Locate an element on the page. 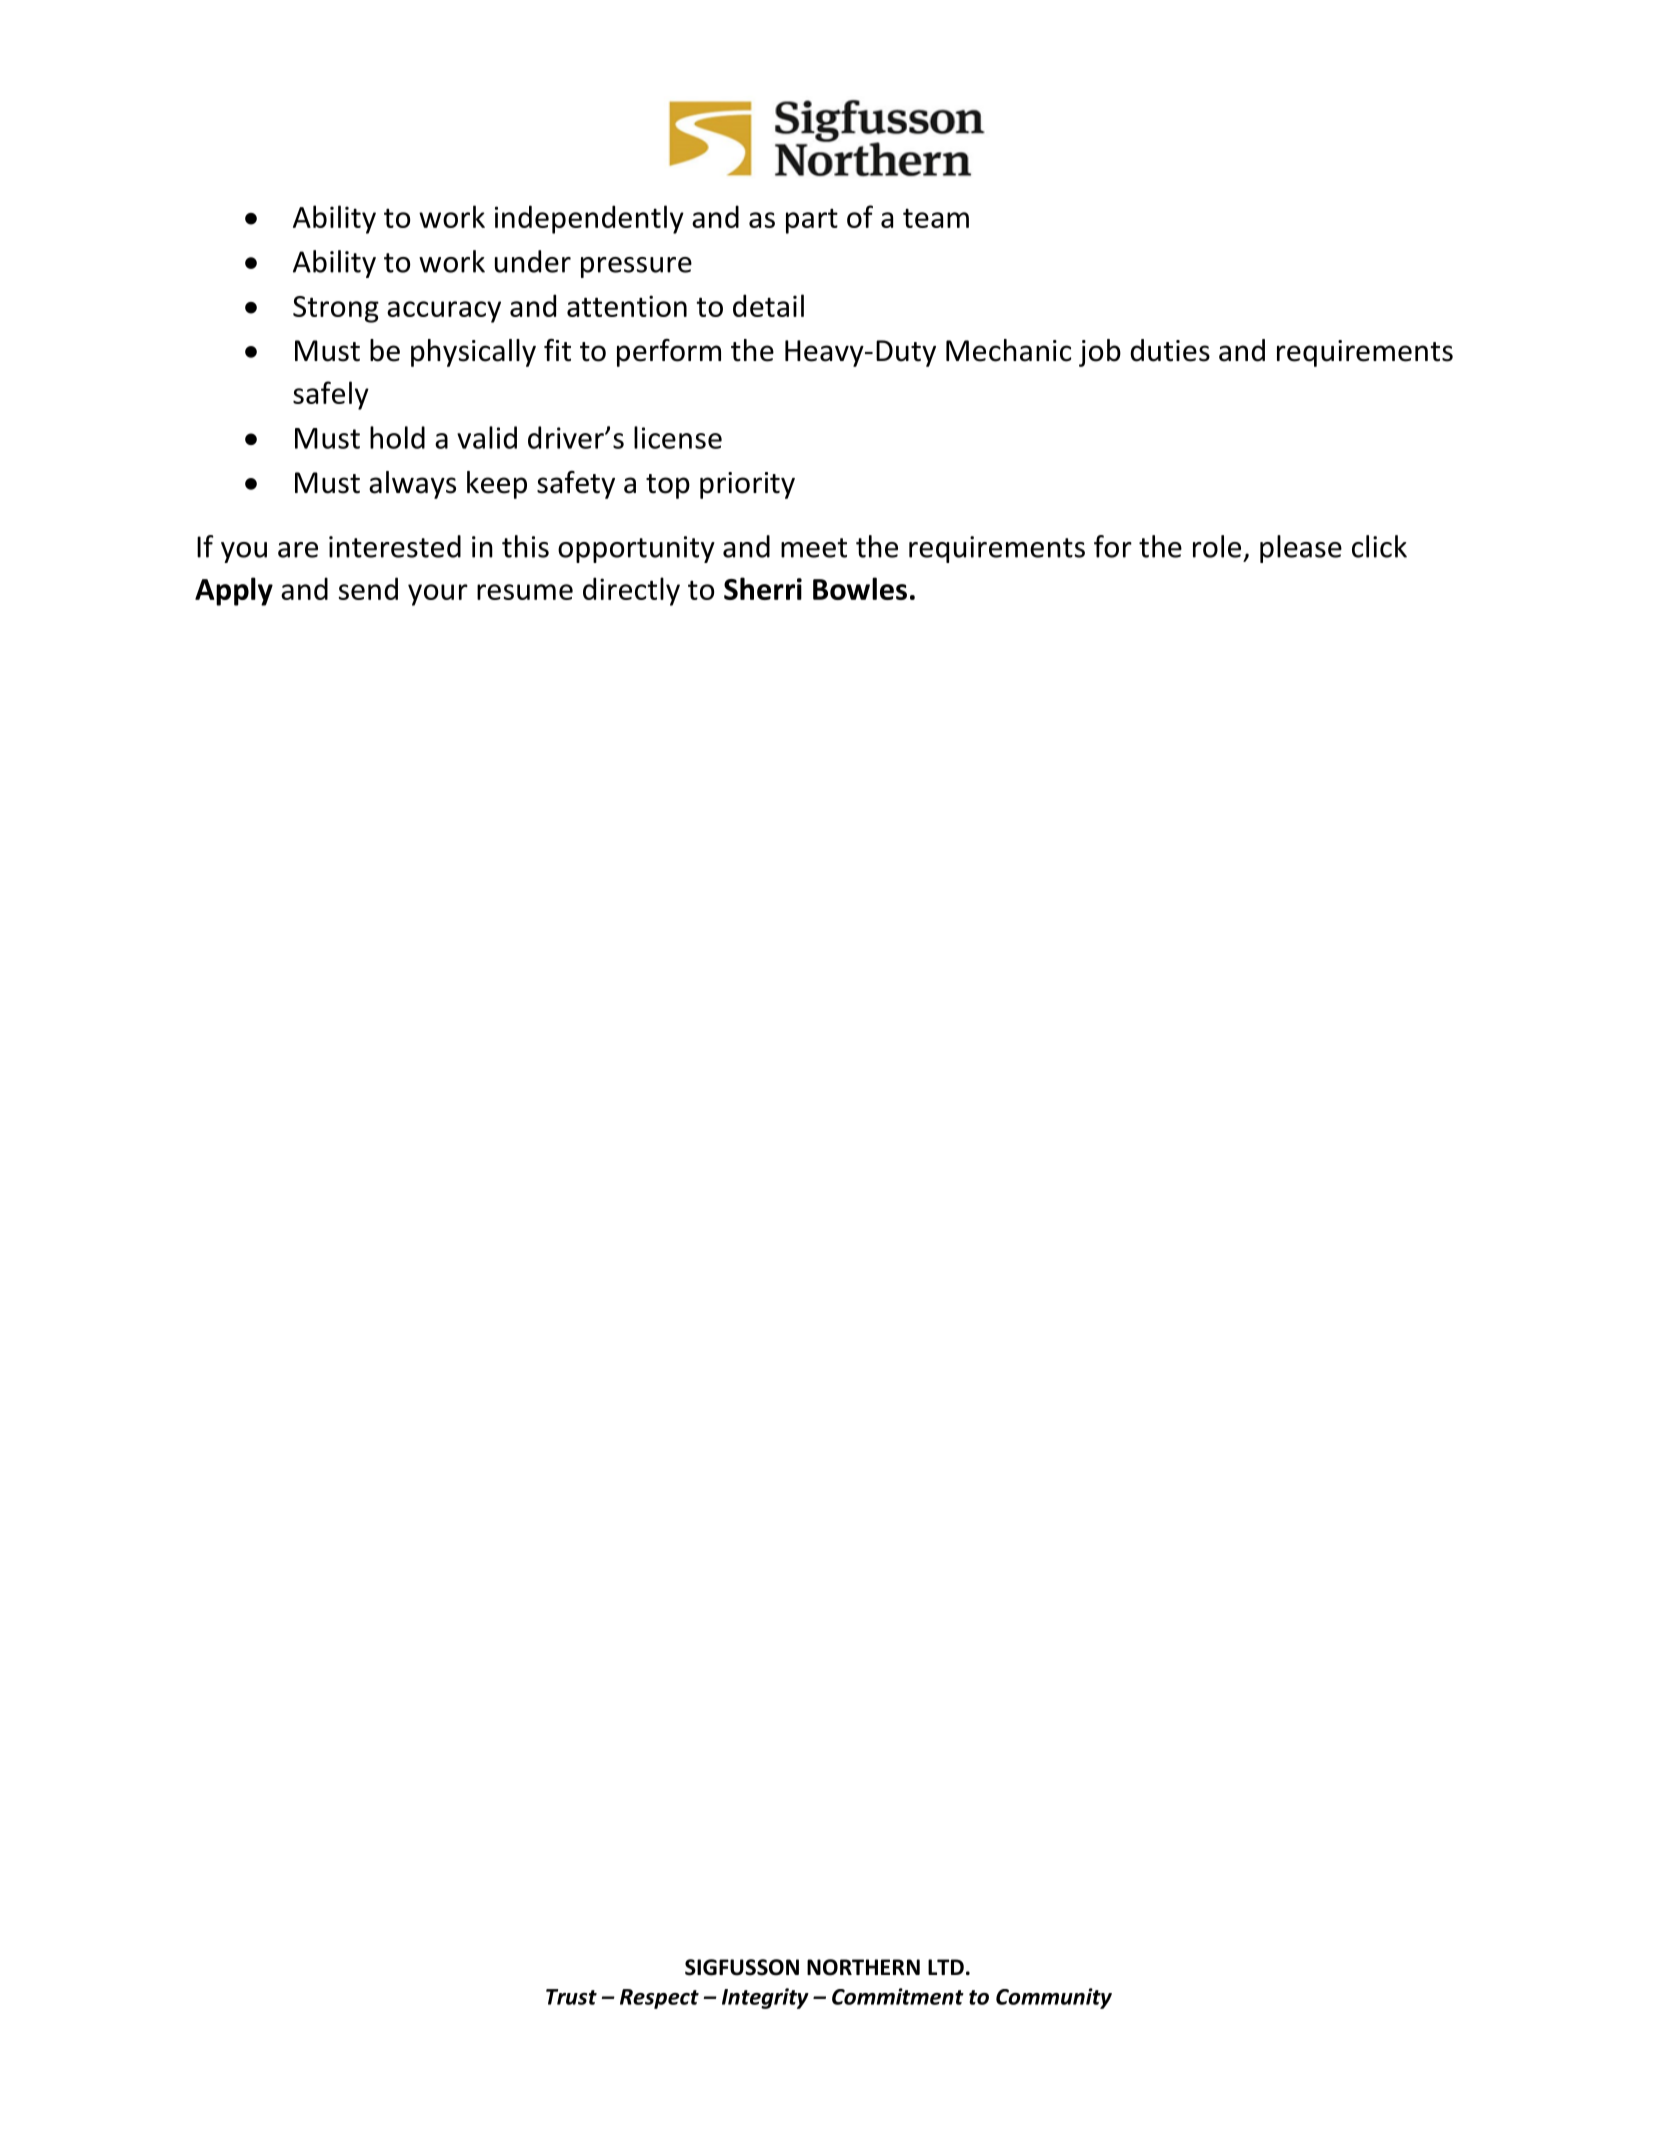  Trust is located at coordinates (571, 1997).
